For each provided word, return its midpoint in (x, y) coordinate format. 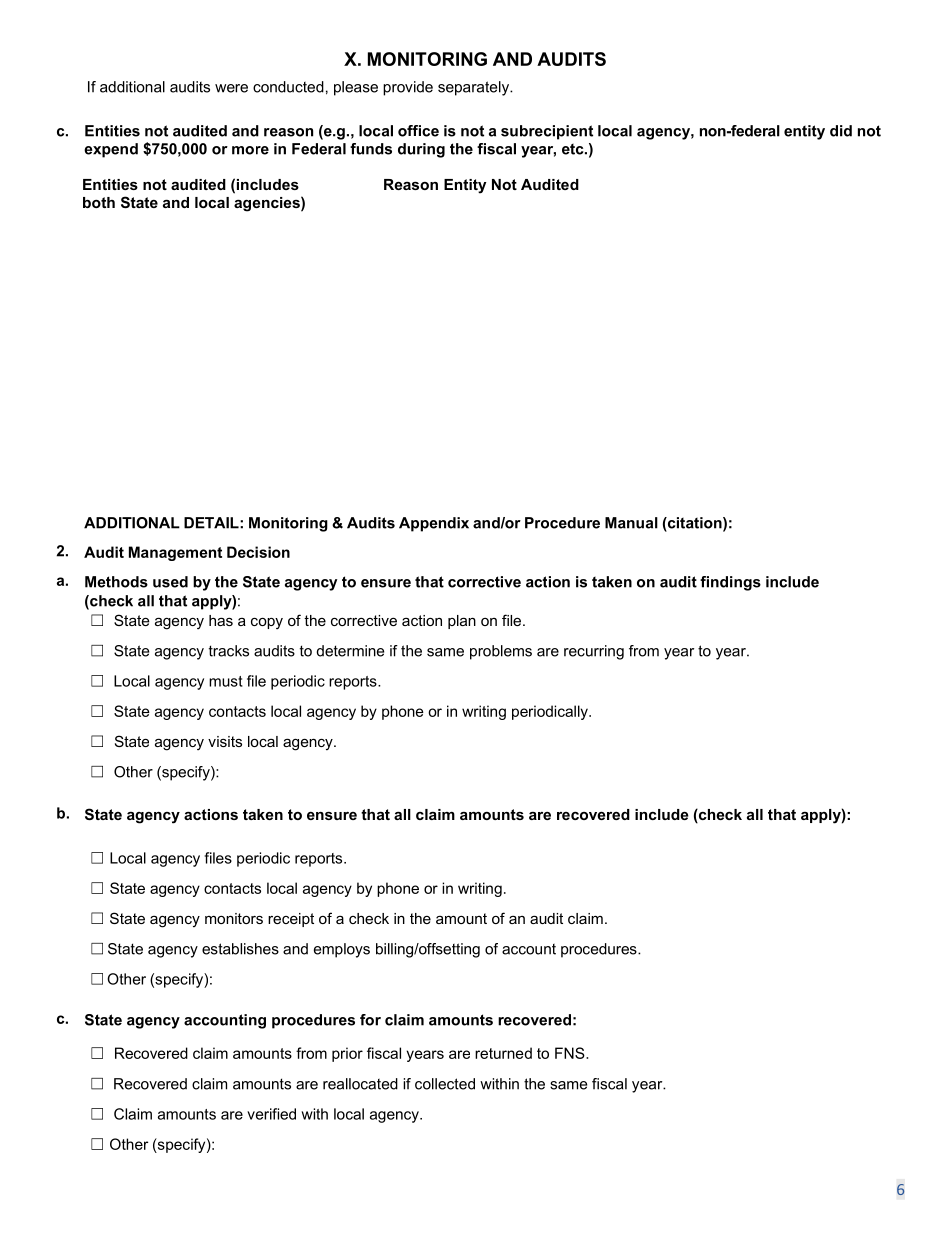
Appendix (434, 524)
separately (474, 88)
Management (175, 553)
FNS (571, 1053)
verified (271, 1114)
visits (225, 741)
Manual (631, 523)
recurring (594, 652)
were (231, 88)
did (841, 131)
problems (501, 652)
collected (445, 1084)
